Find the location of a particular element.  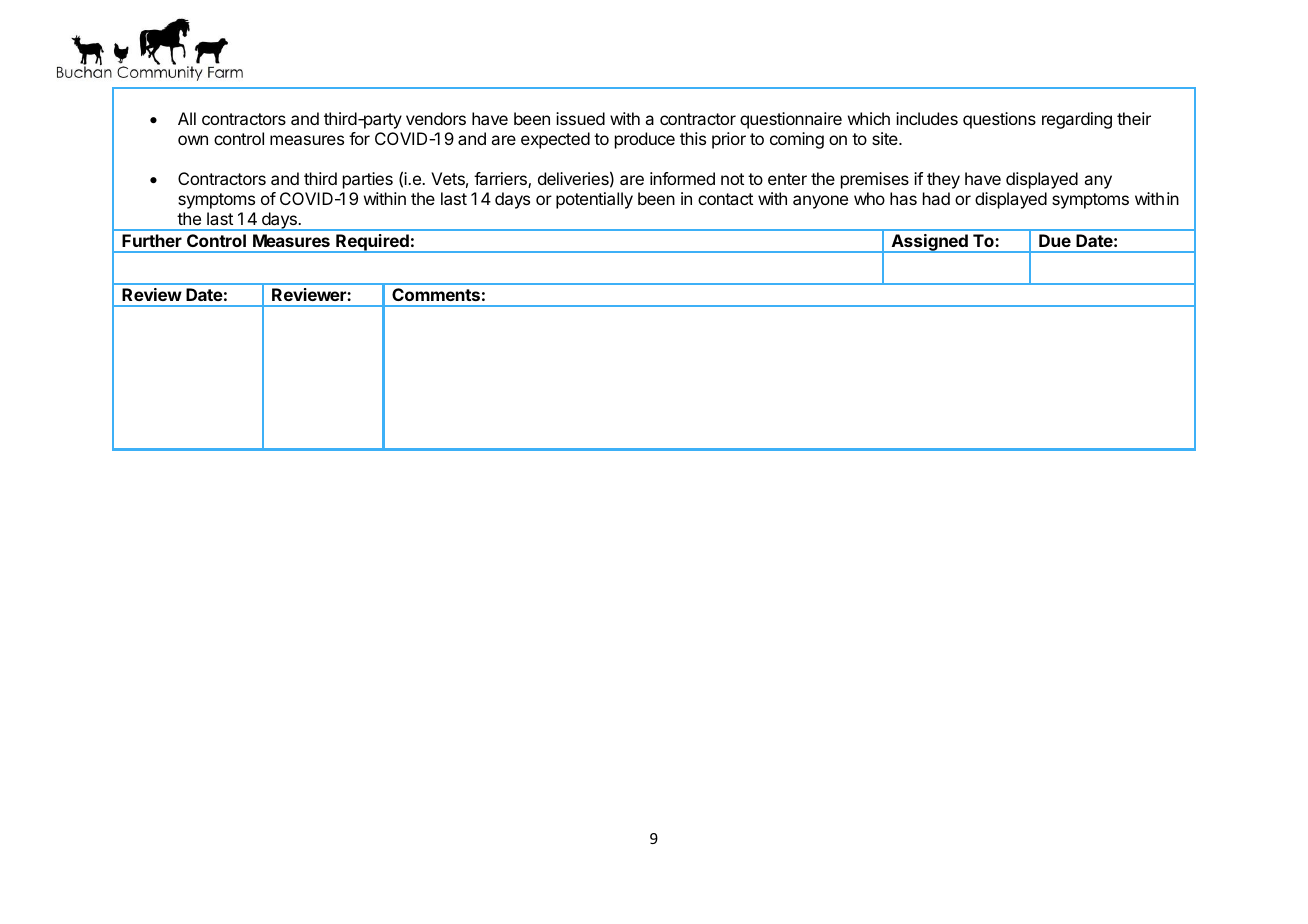

vendors is located at coordinates (436, 118).
